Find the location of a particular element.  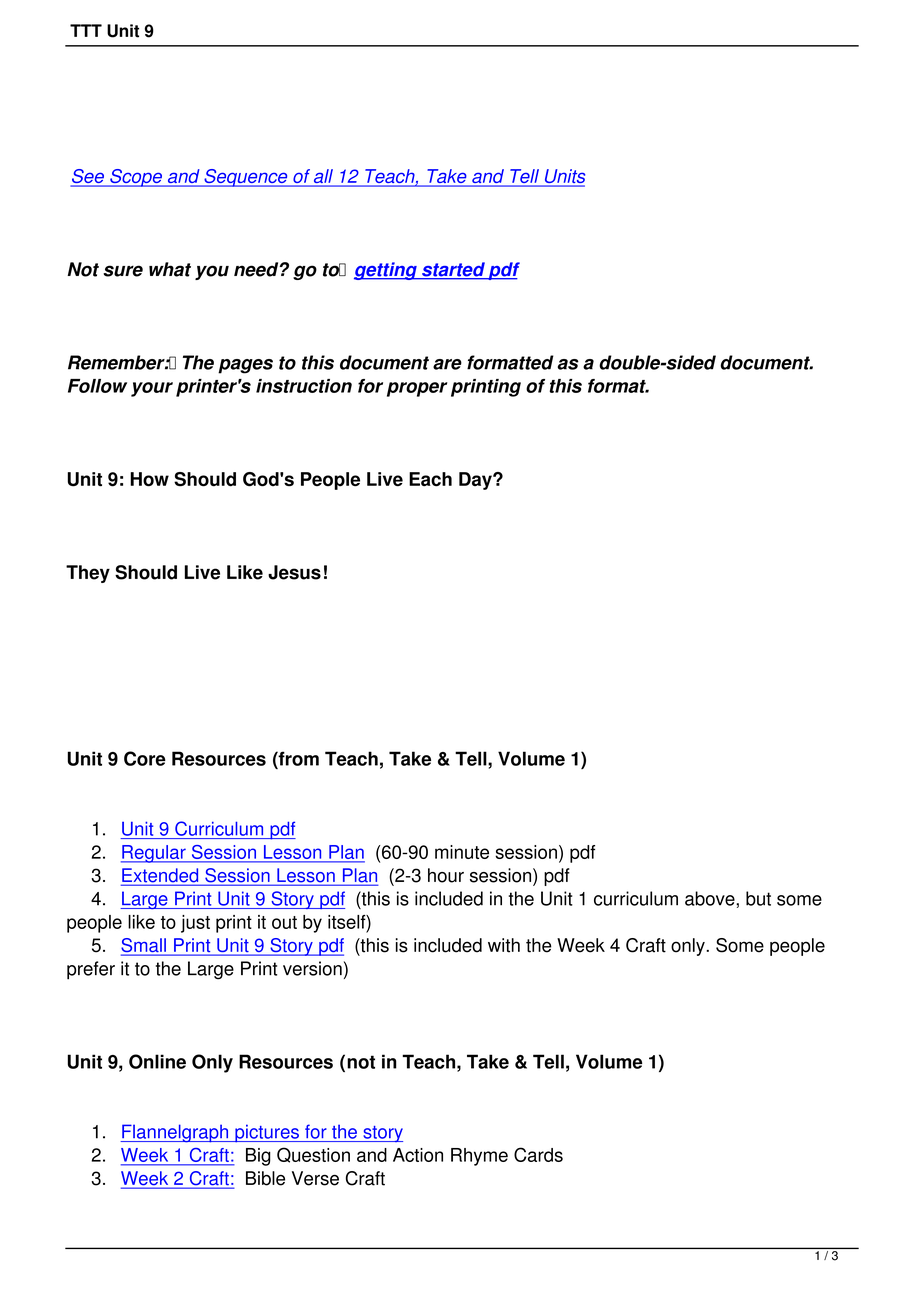

TTT is located at coordinates (86, 30).
